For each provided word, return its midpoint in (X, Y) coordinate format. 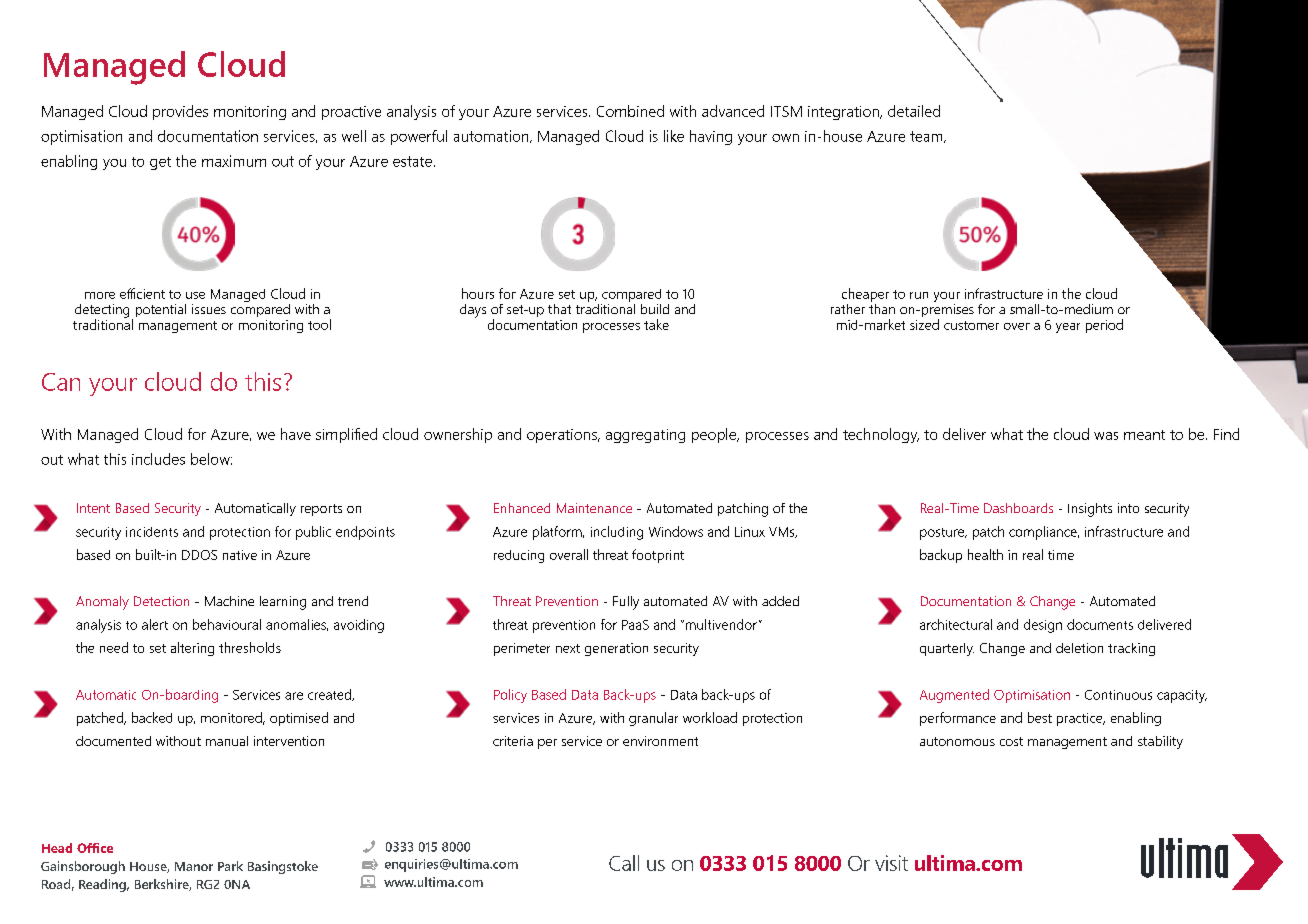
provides (180, 112)
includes (158, 459)
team (927, 137)
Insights (1090, 510)
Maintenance (594, 508)
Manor (194, 866)
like (674, 136)
